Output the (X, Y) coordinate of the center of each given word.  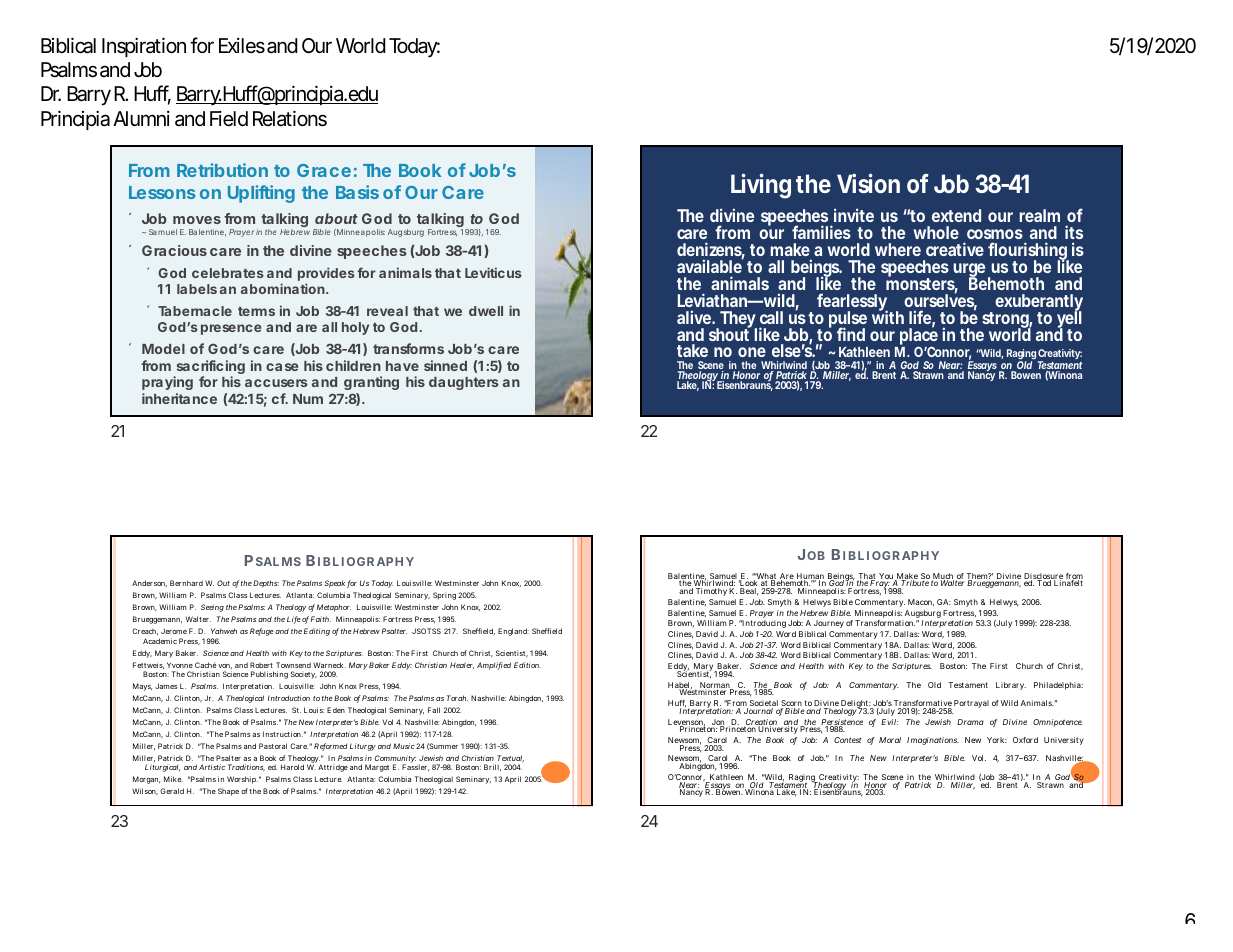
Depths (266, 584)
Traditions (246, 767)
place (919, 336)
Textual (510, 758)
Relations (290, 118)
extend (956, 215)
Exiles (242, 45)
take (692, 350)
